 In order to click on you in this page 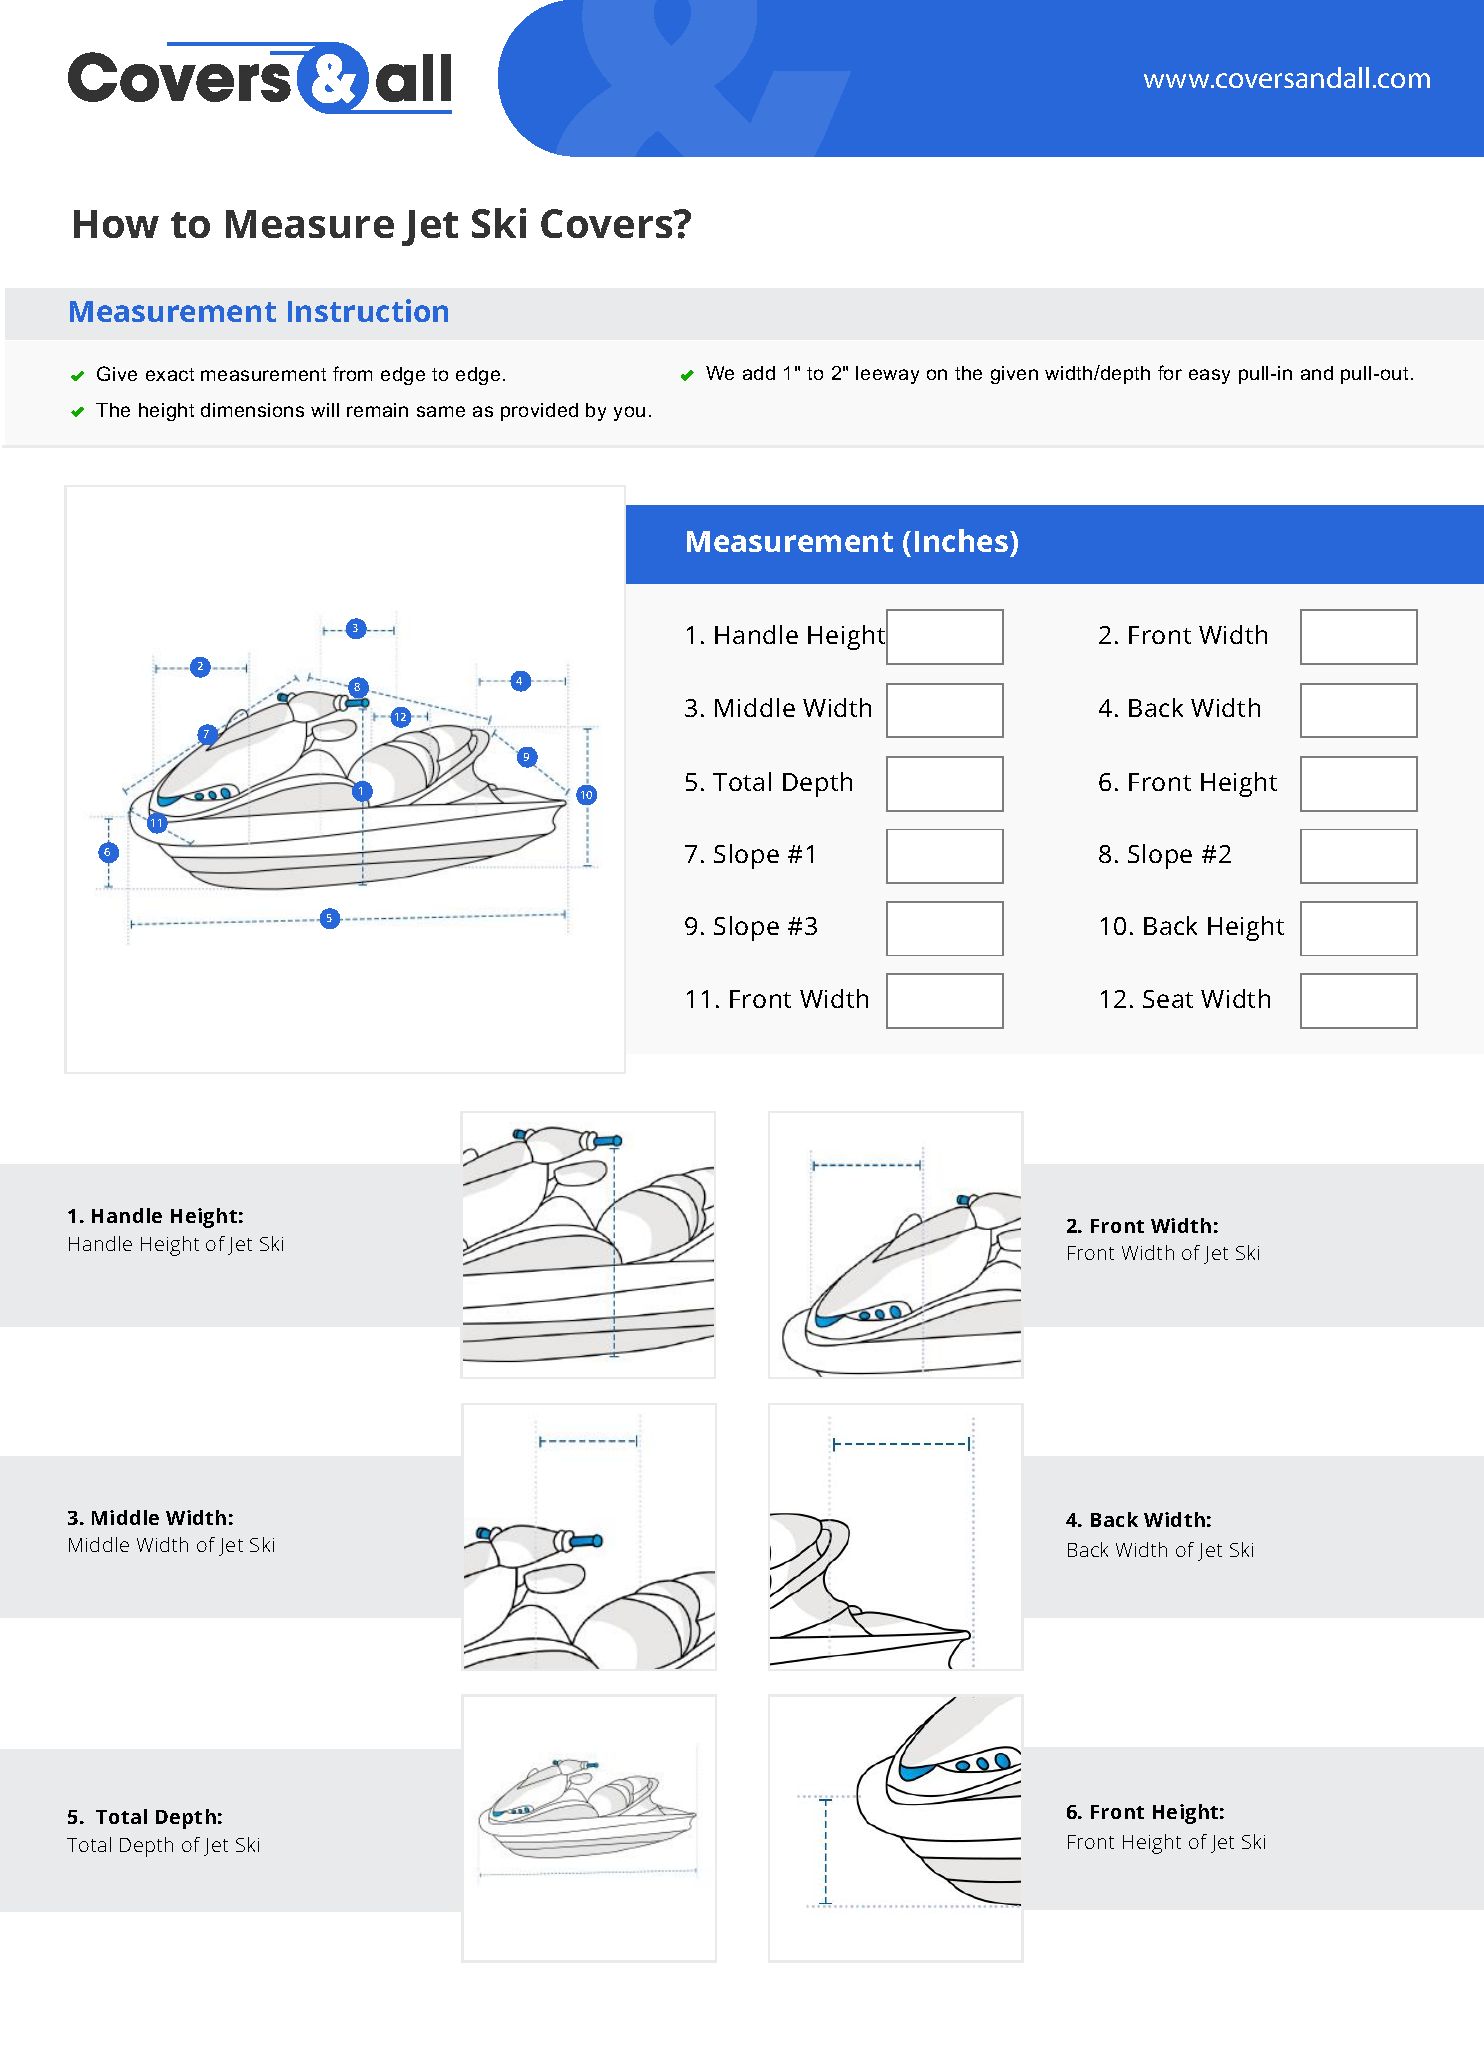, I will do `click(629, 413)`.
